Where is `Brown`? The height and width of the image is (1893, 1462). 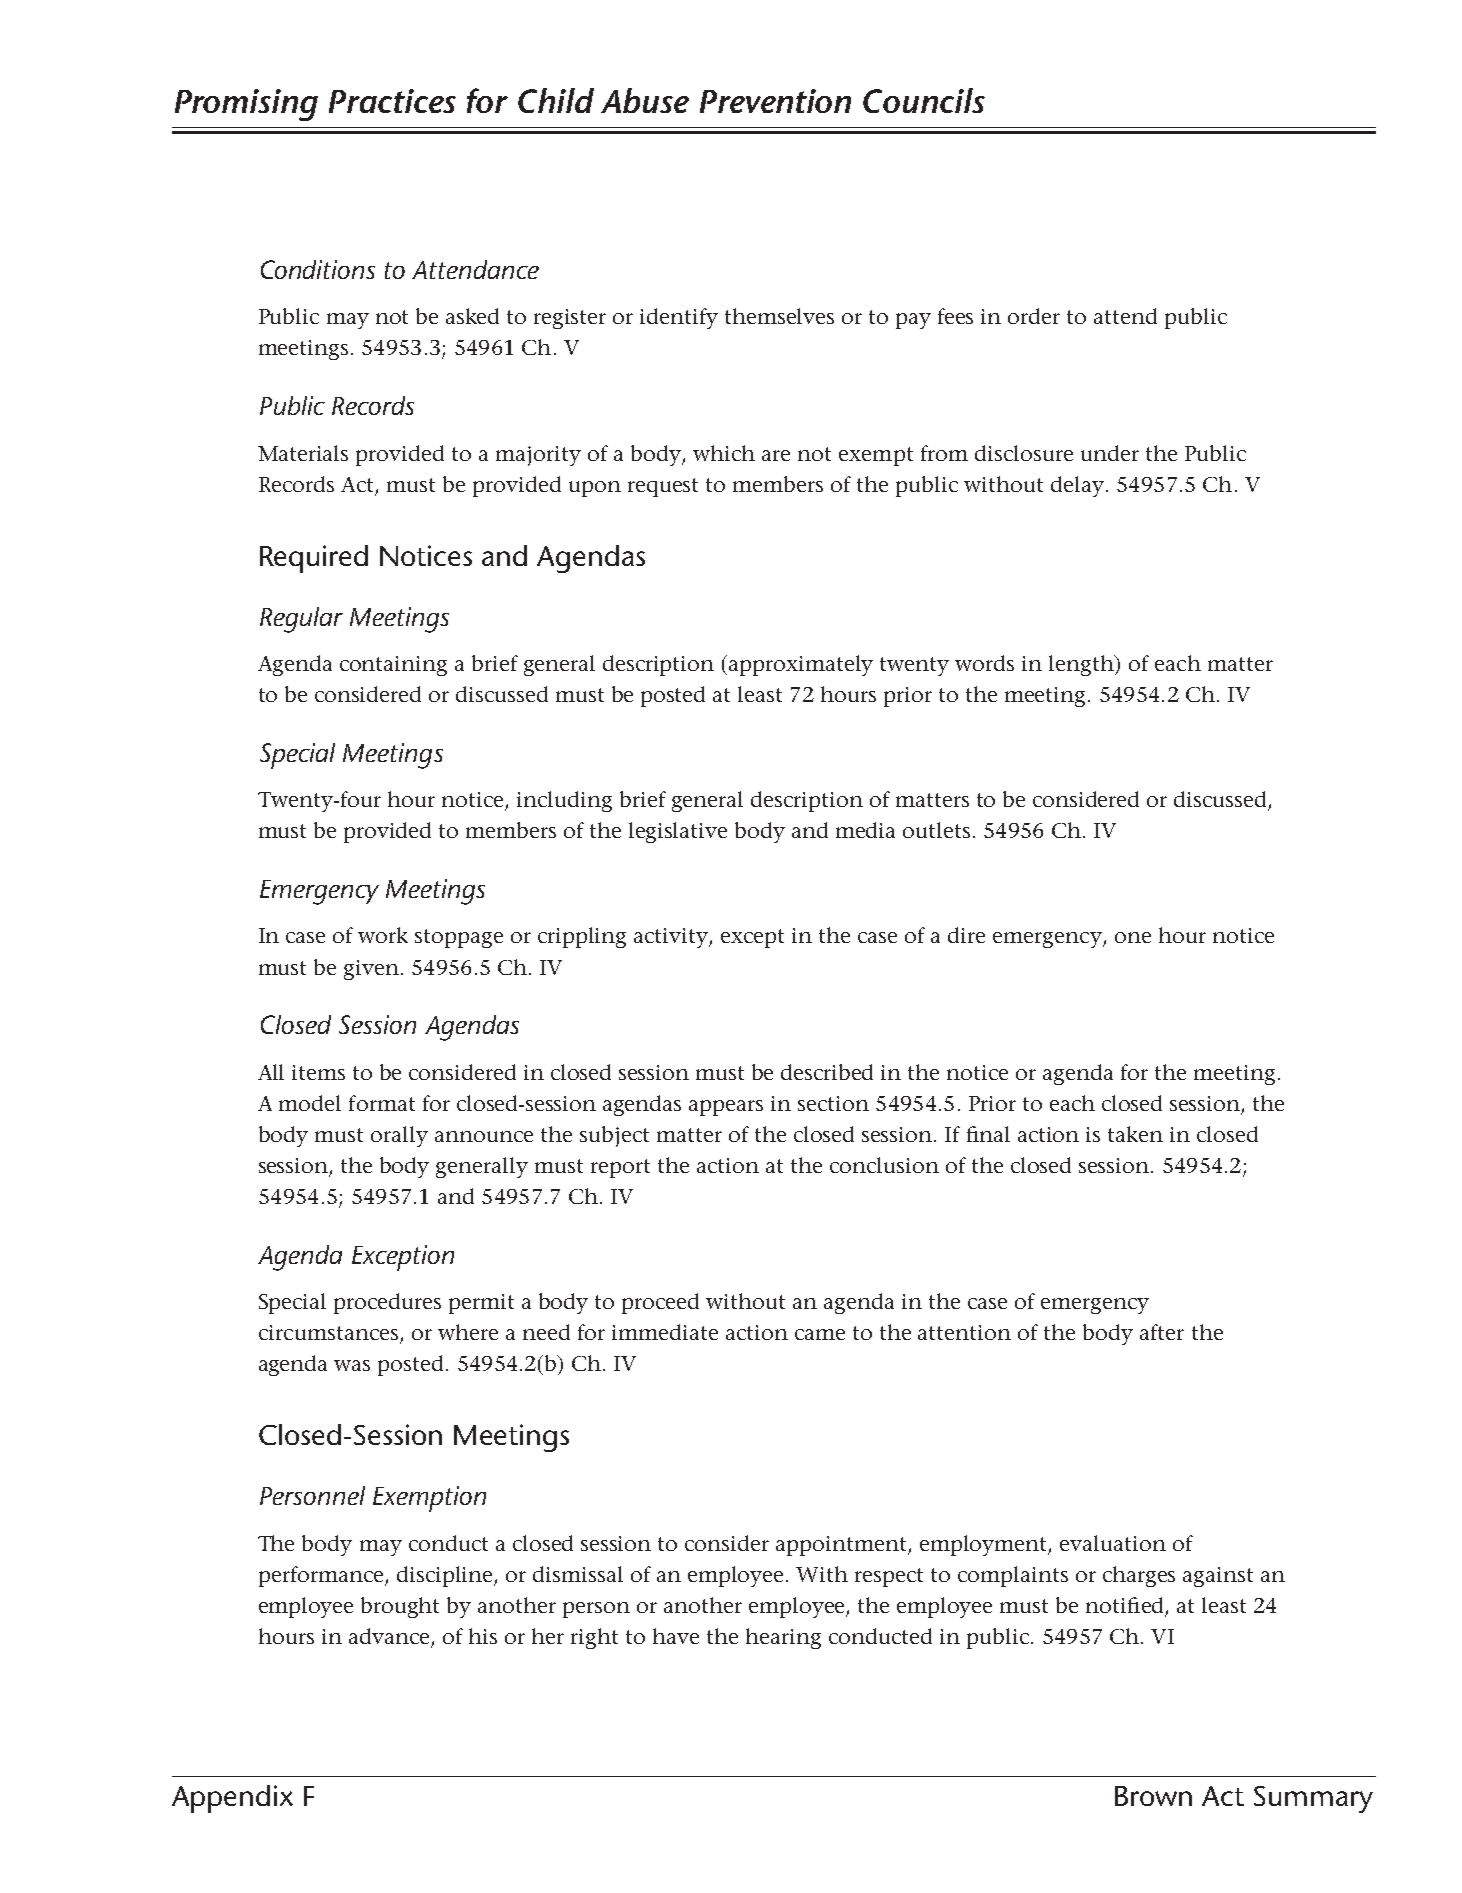
Brown is located at coordinates (1153, 1796).
